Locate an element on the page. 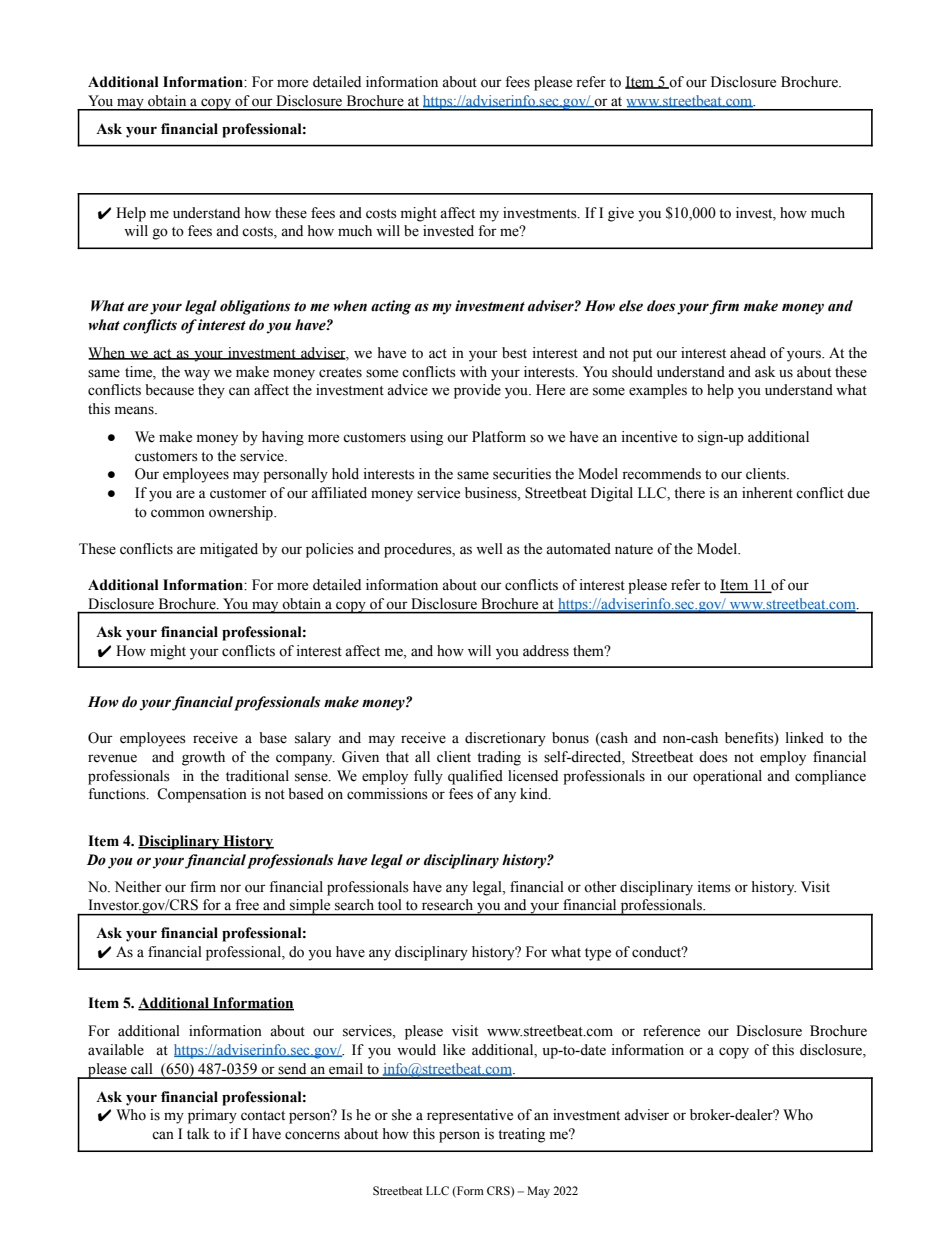 The image size is (952, 1233). representative is located at coordinates (470, 1116).
